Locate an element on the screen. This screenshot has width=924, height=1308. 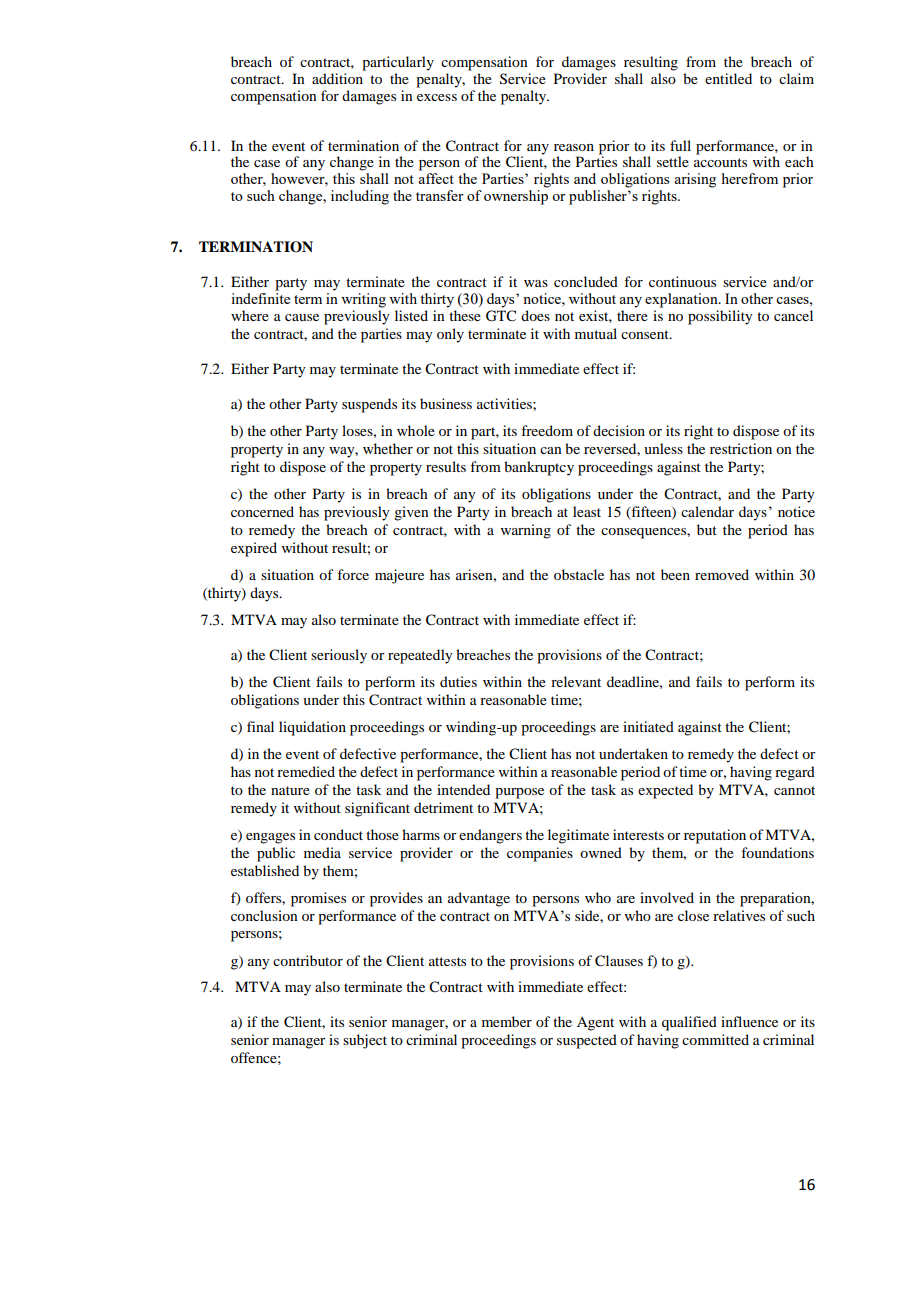
addition is located at coordinates (337, 78).
